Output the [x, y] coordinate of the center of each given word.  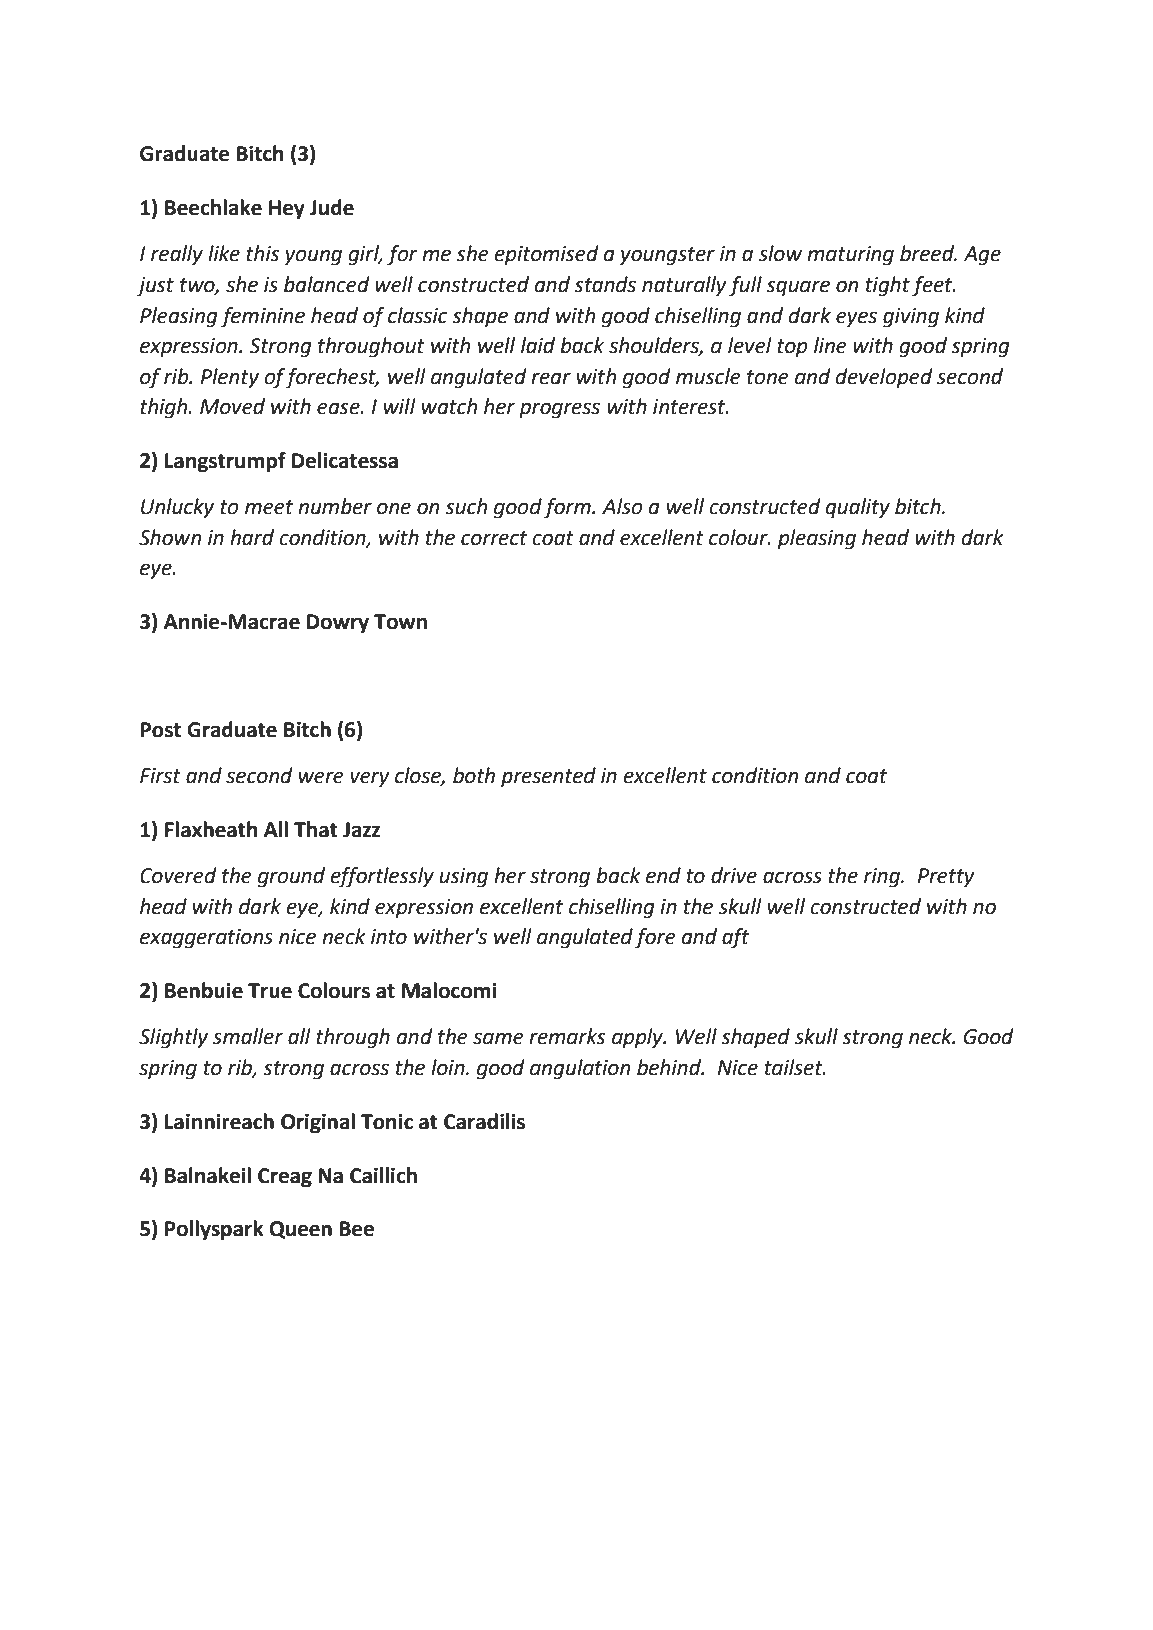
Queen [300, 1230]
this [262, 253]
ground [291, 877]
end [663, 875]
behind [670, 1067]
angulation [580, 1069]
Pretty [946, 878]
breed [928, 253]
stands [605, 284]
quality [858, 508]
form [568, 508]
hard [252, 537]
